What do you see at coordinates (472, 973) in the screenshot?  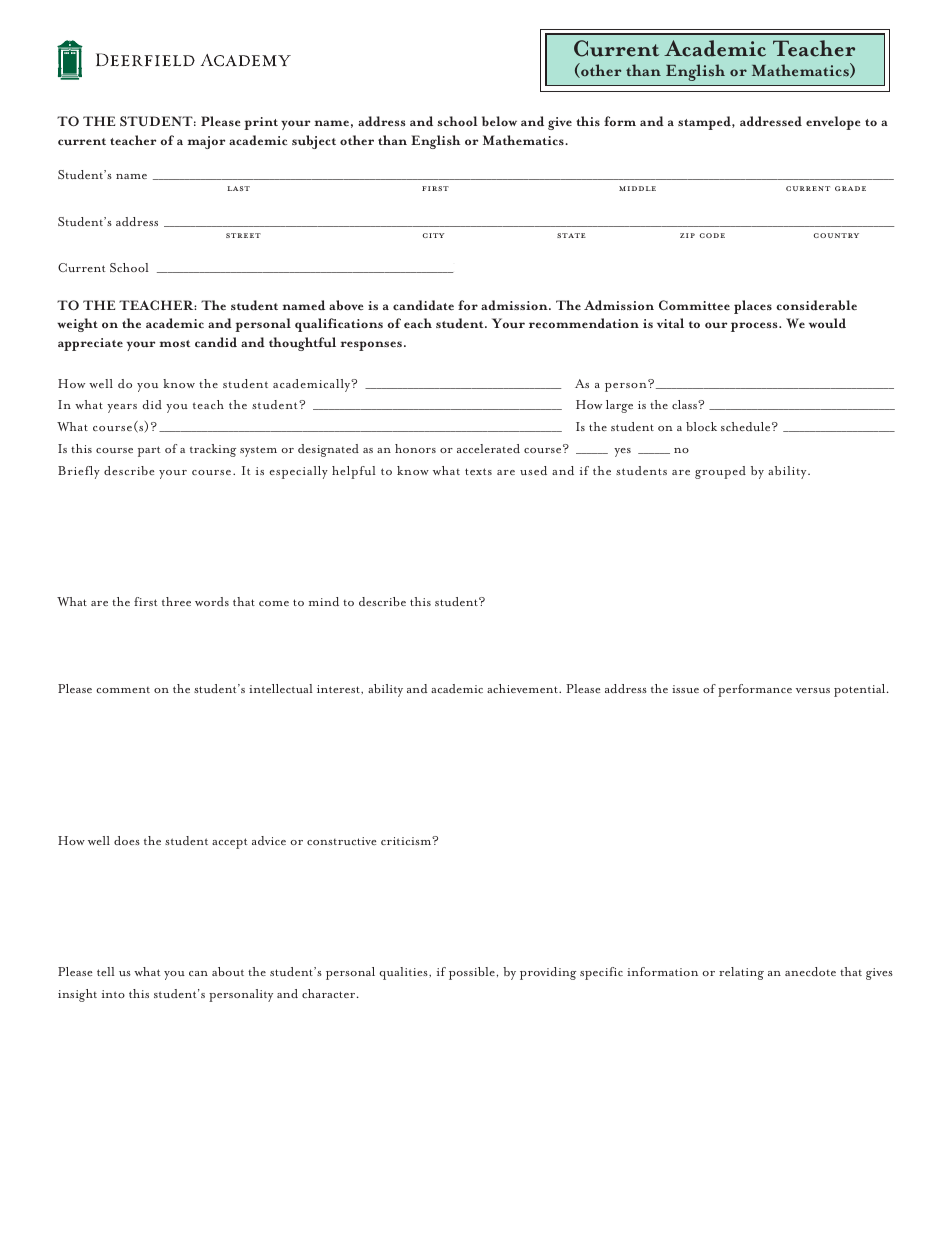 I see `possible` at bounding box center [472, 973].
